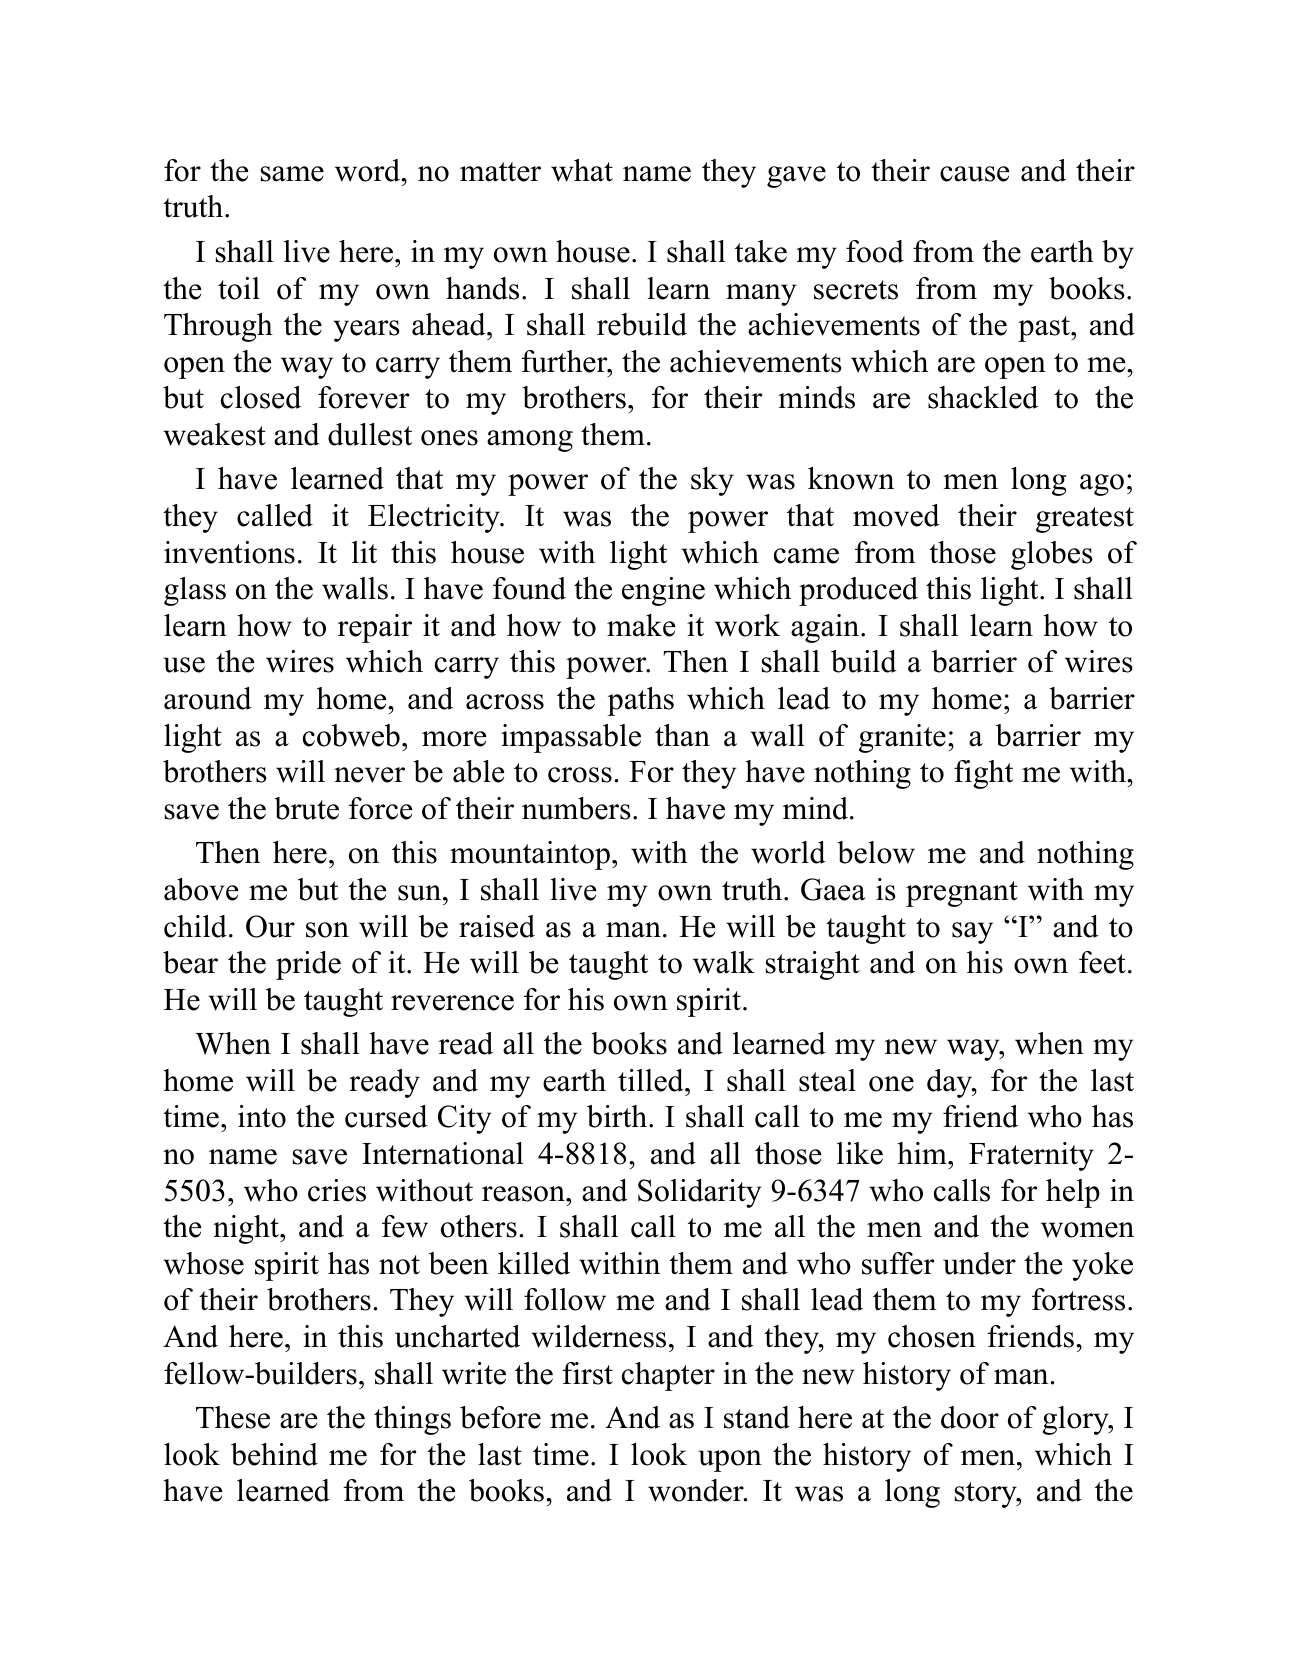 This screenshot has height=1680, width=1298. Describe the element at coordinates (974, 174) in the screenshot. I see `cause` at that location.
